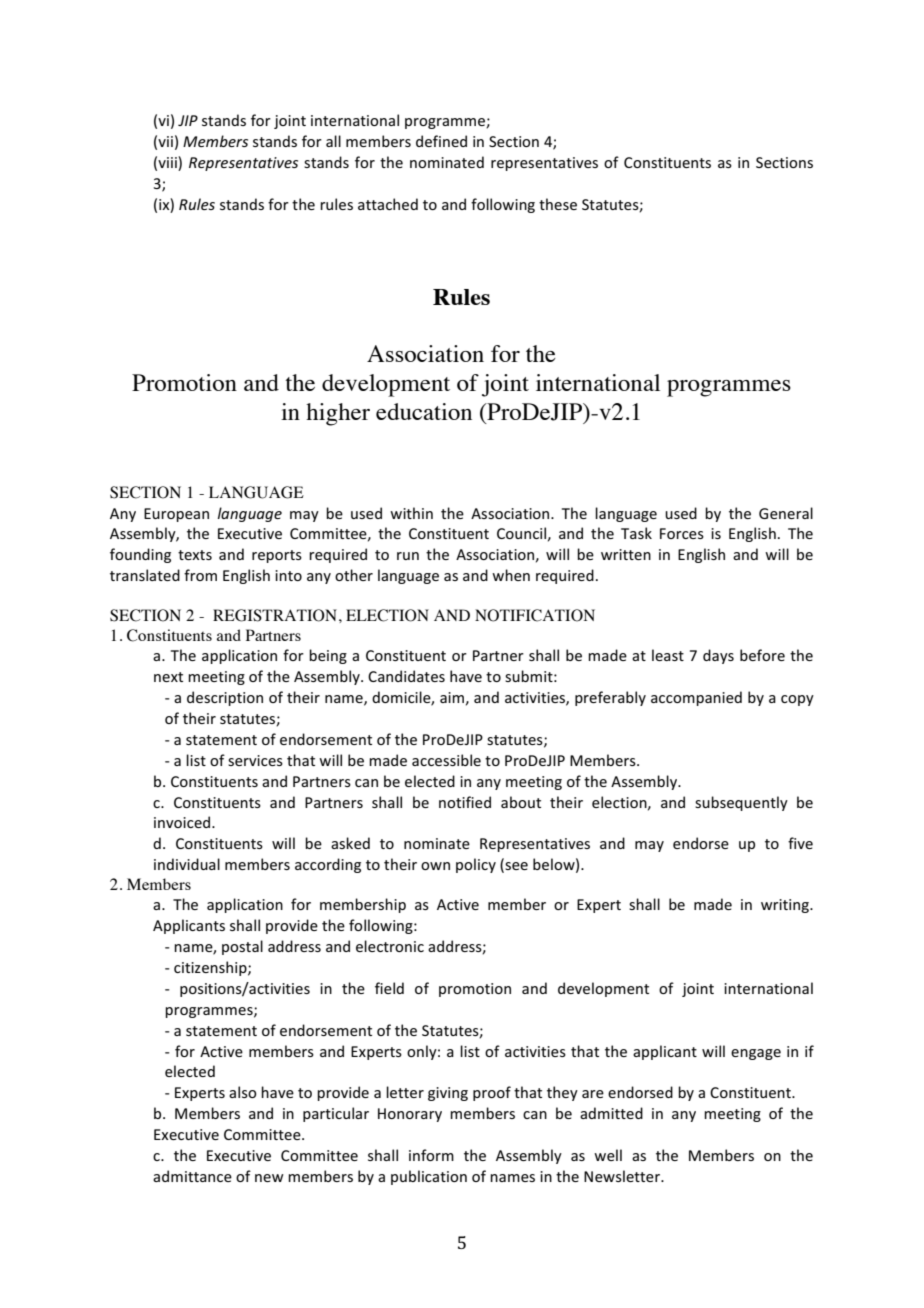 The height and width of the screenshot is (1308, 924). I want to click on inform, so click(431, 1155).
